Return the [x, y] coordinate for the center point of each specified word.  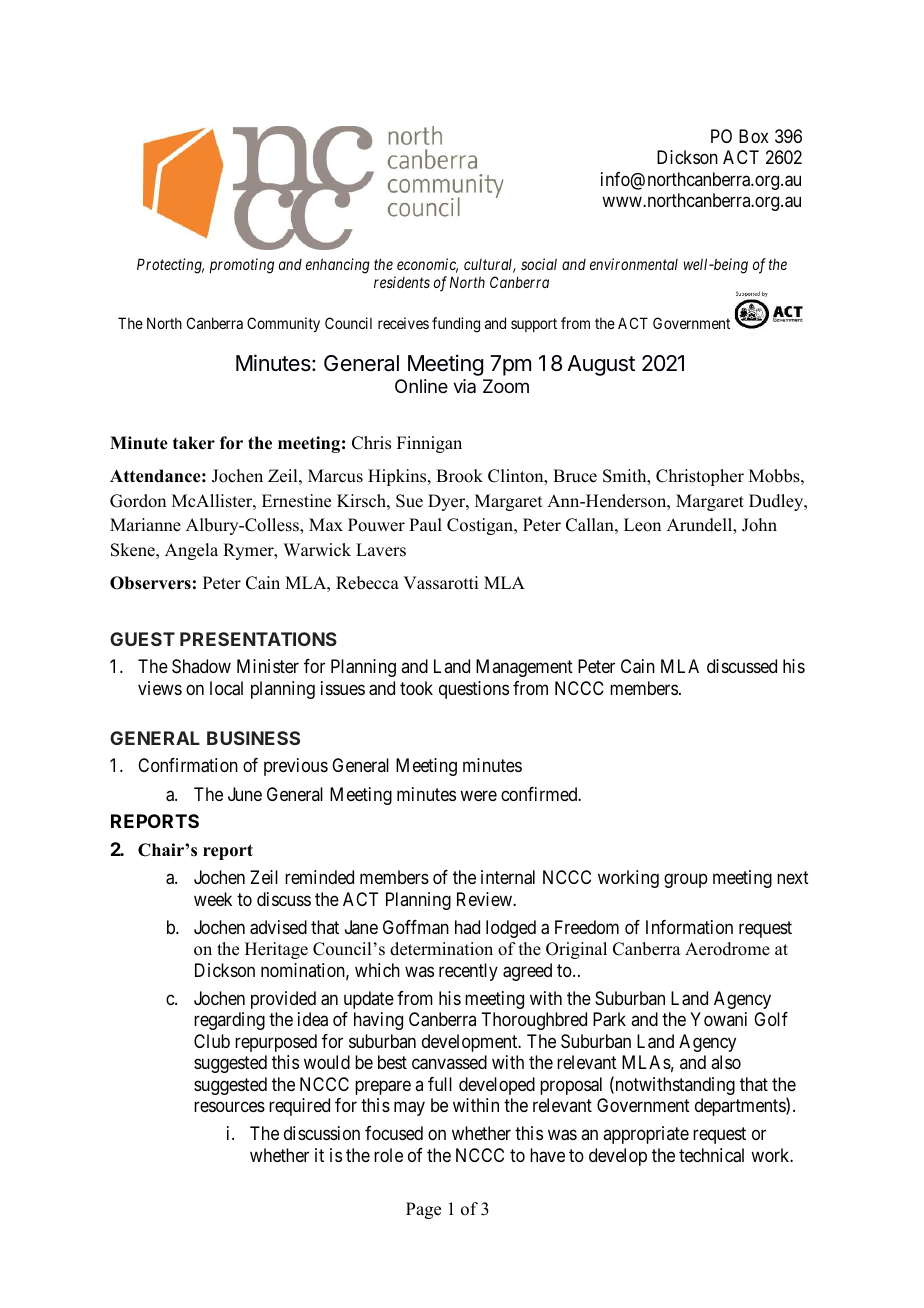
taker [194, 443]
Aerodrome [727, 949]
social [539, 264]
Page [423, 1210]
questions [474, 690]
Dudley [777, 502]
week [213, 899]
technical [711, 1155]
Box [754, 136]
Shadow [201, 666]
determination [441, 949]
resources [229, 1107]
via [464, 386]
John [759, 525]
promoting [241, 266]
